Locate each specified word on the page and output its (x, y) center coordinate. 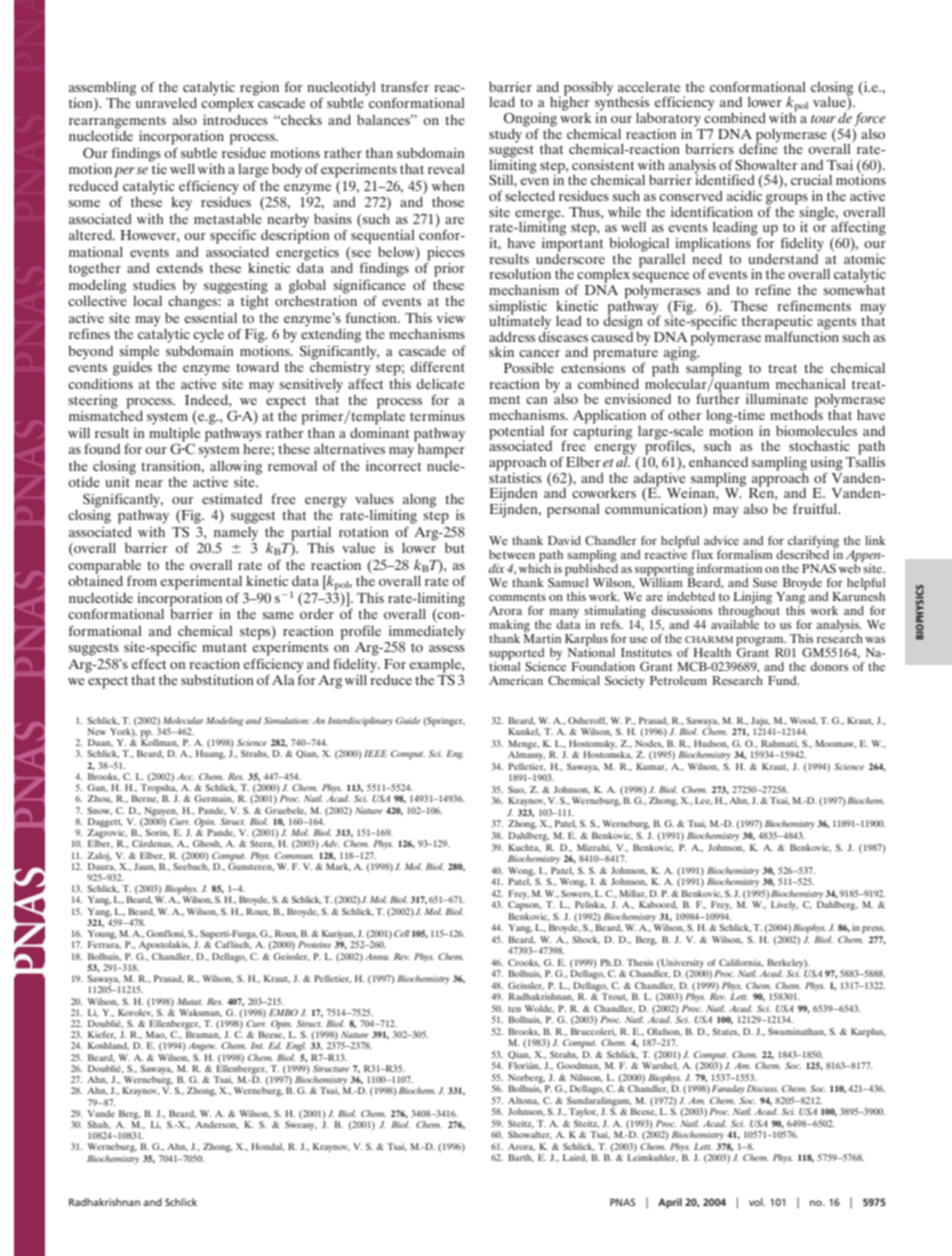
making (509, 626)
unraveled (165, 101)
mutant (224, 647)
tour (823, 119)
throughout (749, 610)
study (505, 136)
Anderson (217, 1125)
